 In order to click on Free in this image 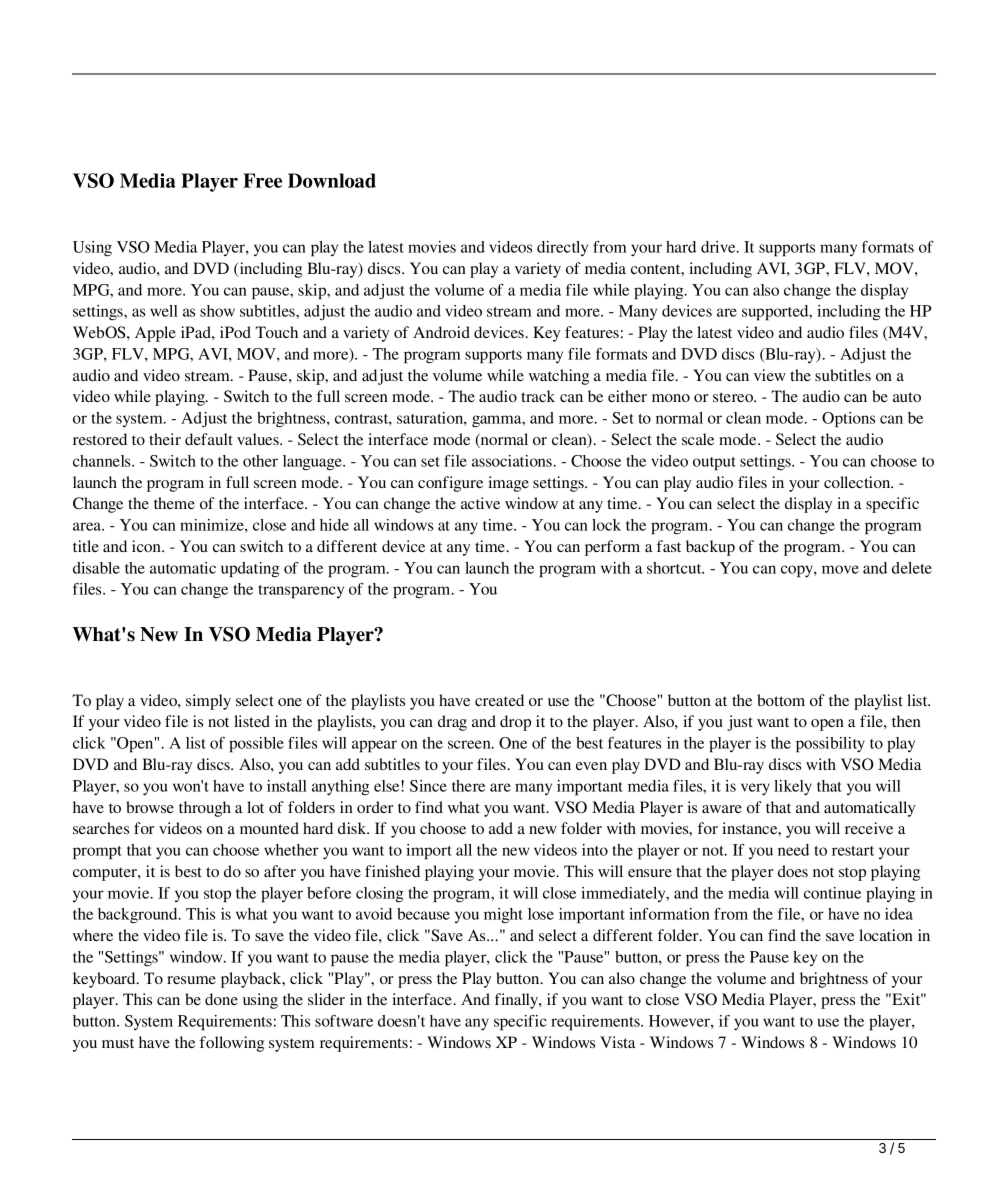, I will do `click(262, 180)`.
